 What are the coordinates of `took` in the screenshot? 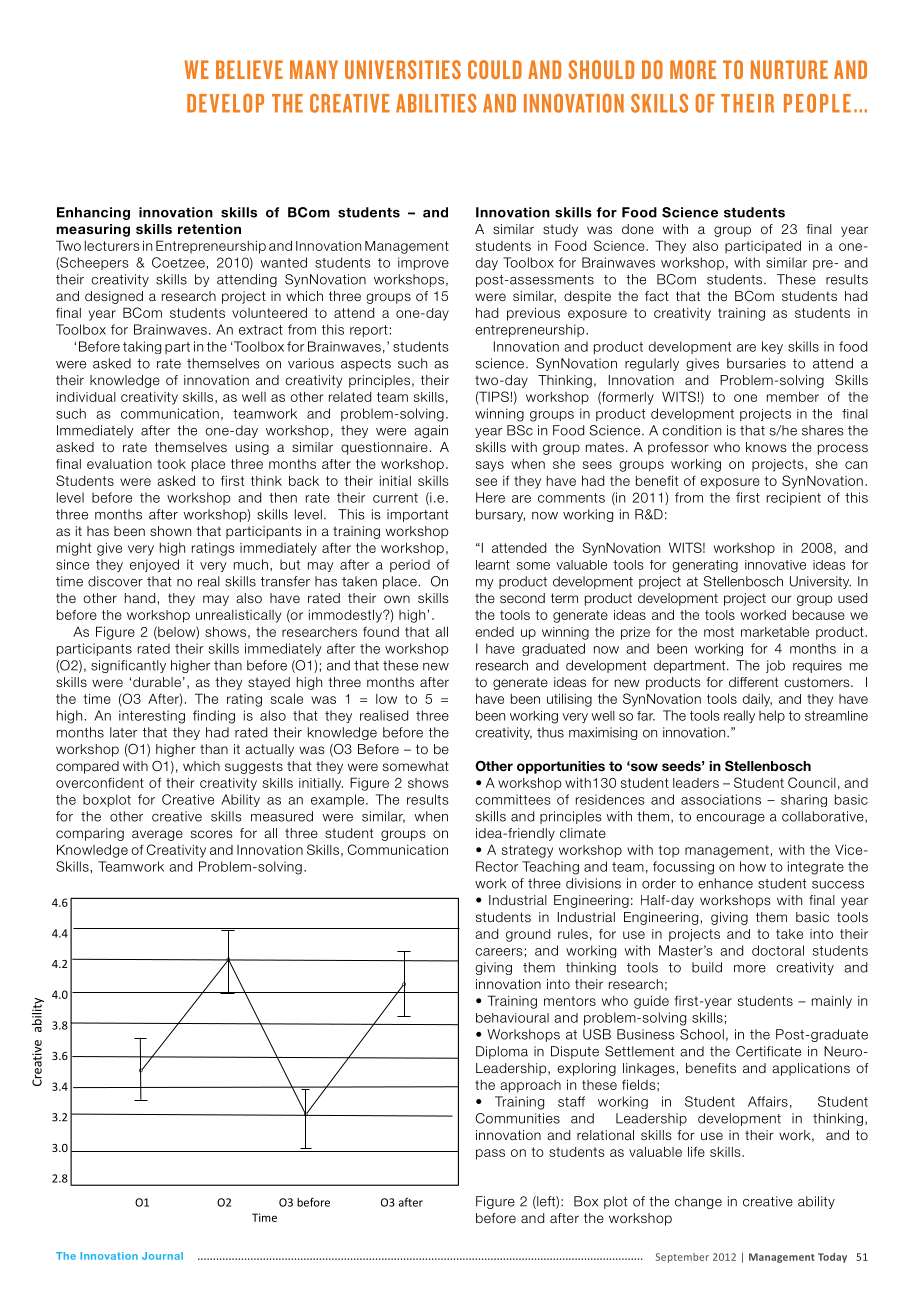 It's located at (171, 464).
